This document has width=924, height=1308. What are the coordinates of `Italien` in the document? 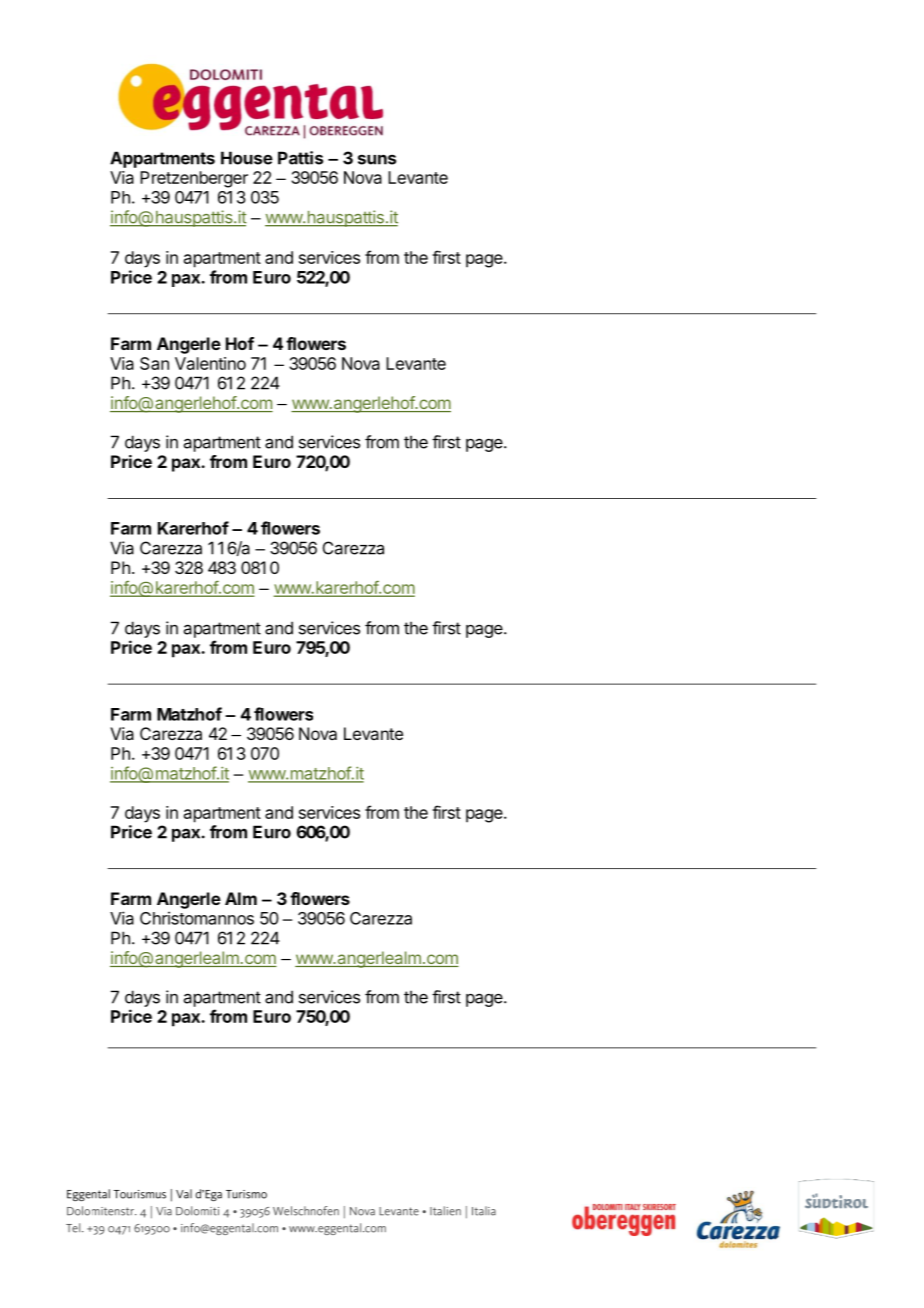 It's located at (445, 1211).
